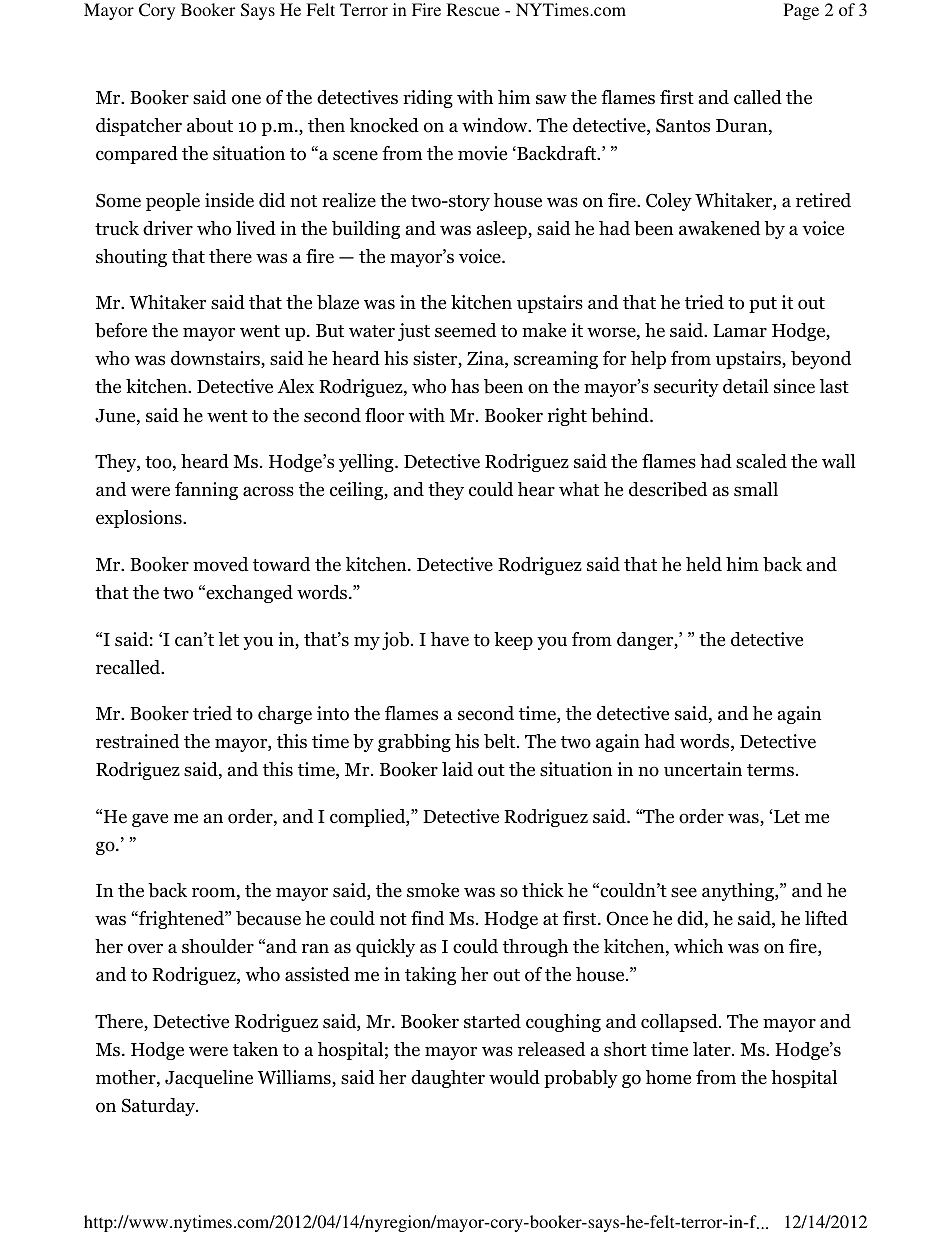 The height and width of the screenshot is (1233, 952). Describe the element at coordinates (801, 11) in the screenshot. I see `Page` at that location.
